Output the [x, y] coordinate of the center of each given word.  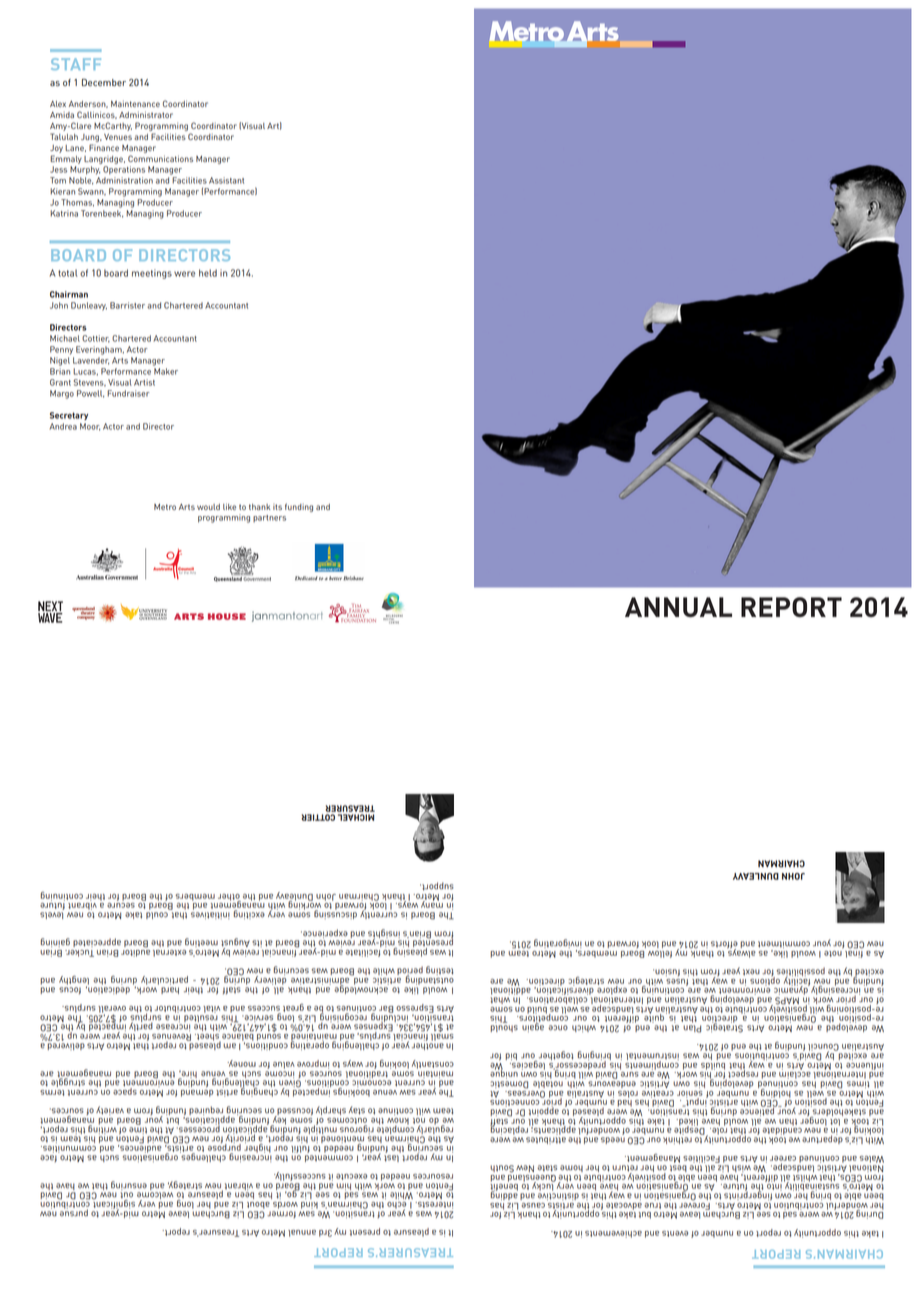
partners [269, 518]
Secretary [69, 416]
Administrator [146, 114]
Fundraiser [128, 393]
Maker [166, 371]
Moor [90, 427]
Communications [160, 158]
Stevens [90, 383]
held [208, 273]
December [104, 82]
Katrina [64, 213]
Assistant [226, 180]
